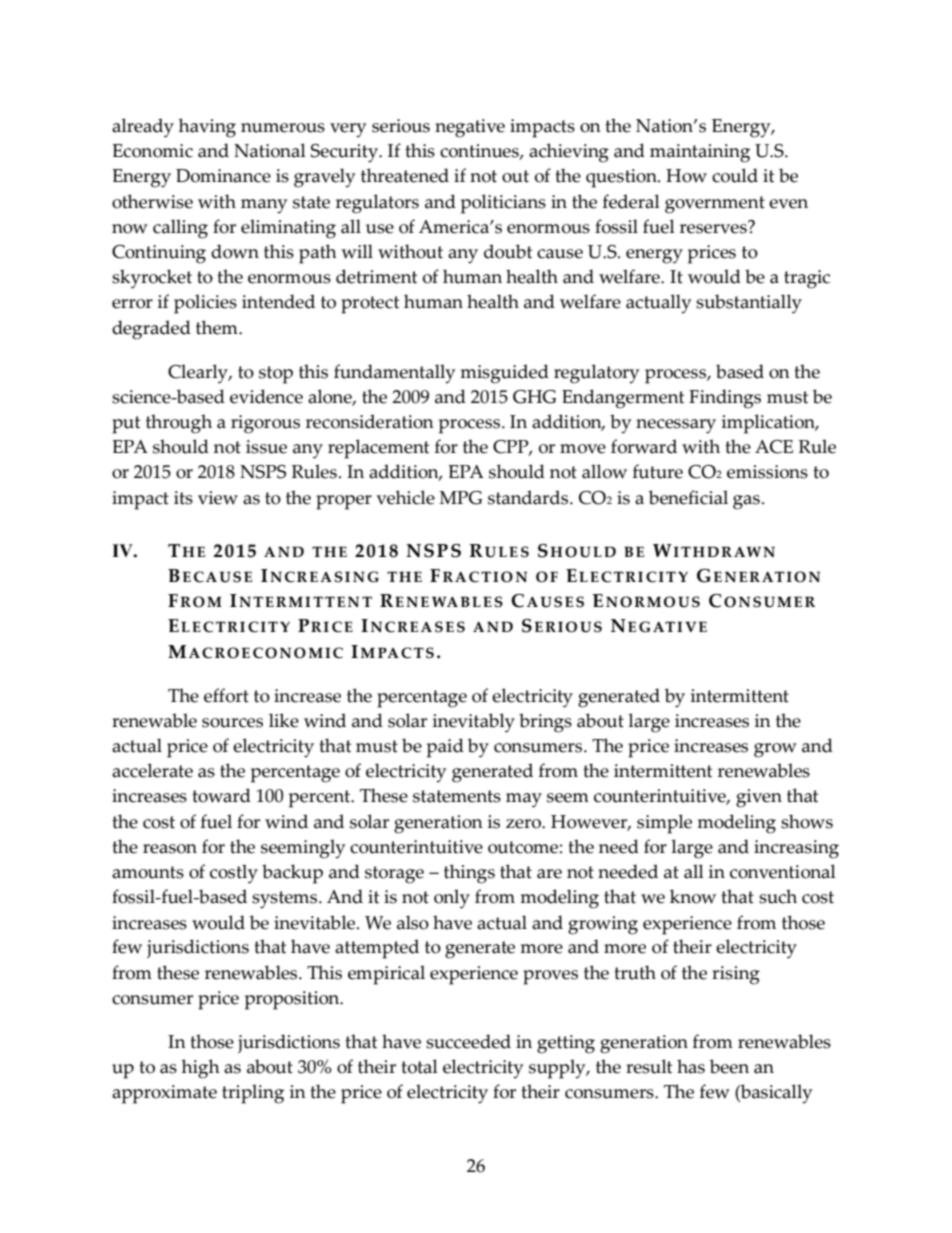 This document has height=1233, width=952. I want to click on Dominance, so click(223, 176).
